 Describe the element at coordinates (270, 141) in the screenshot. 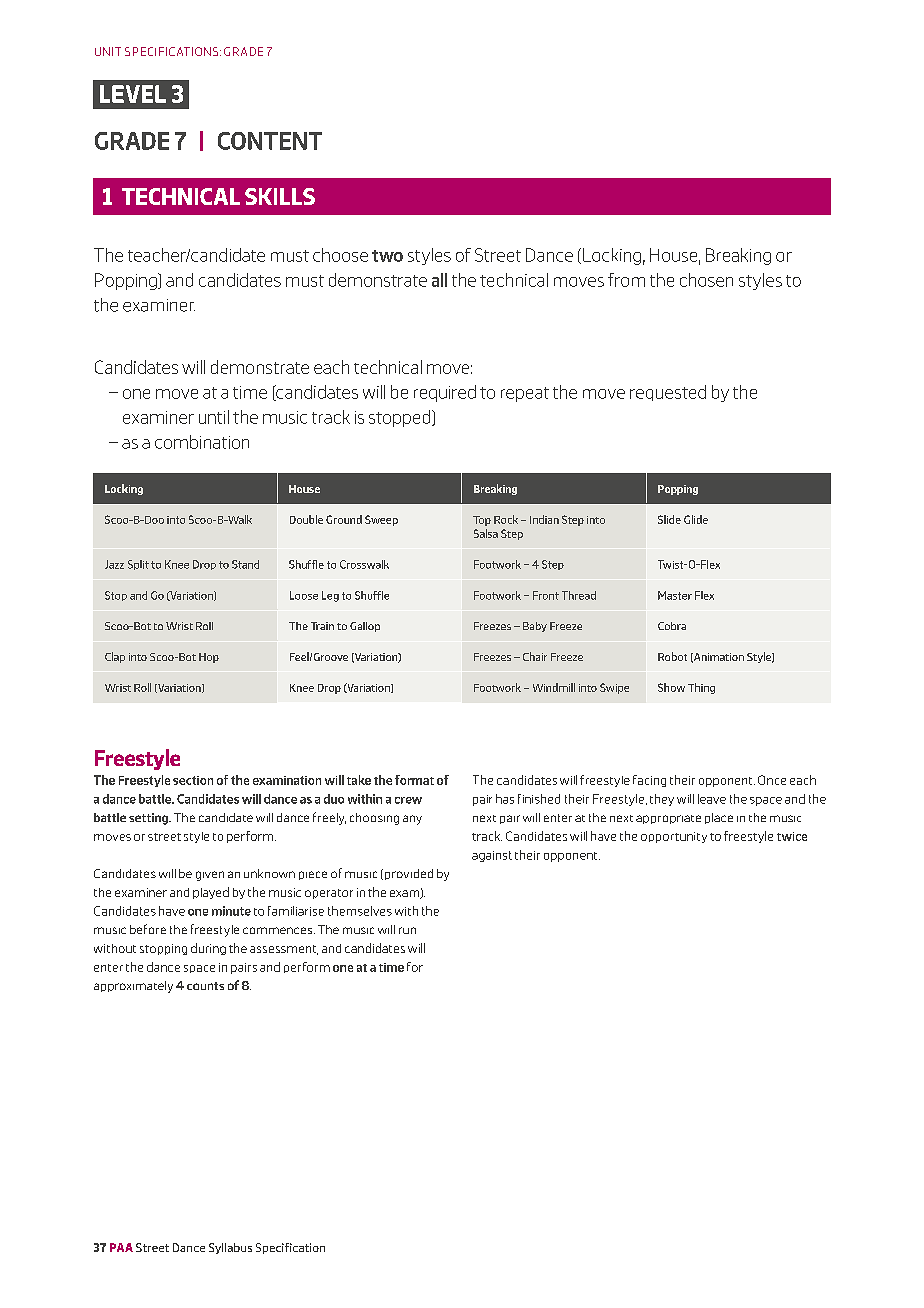

I see `CONTENT` at that location.
